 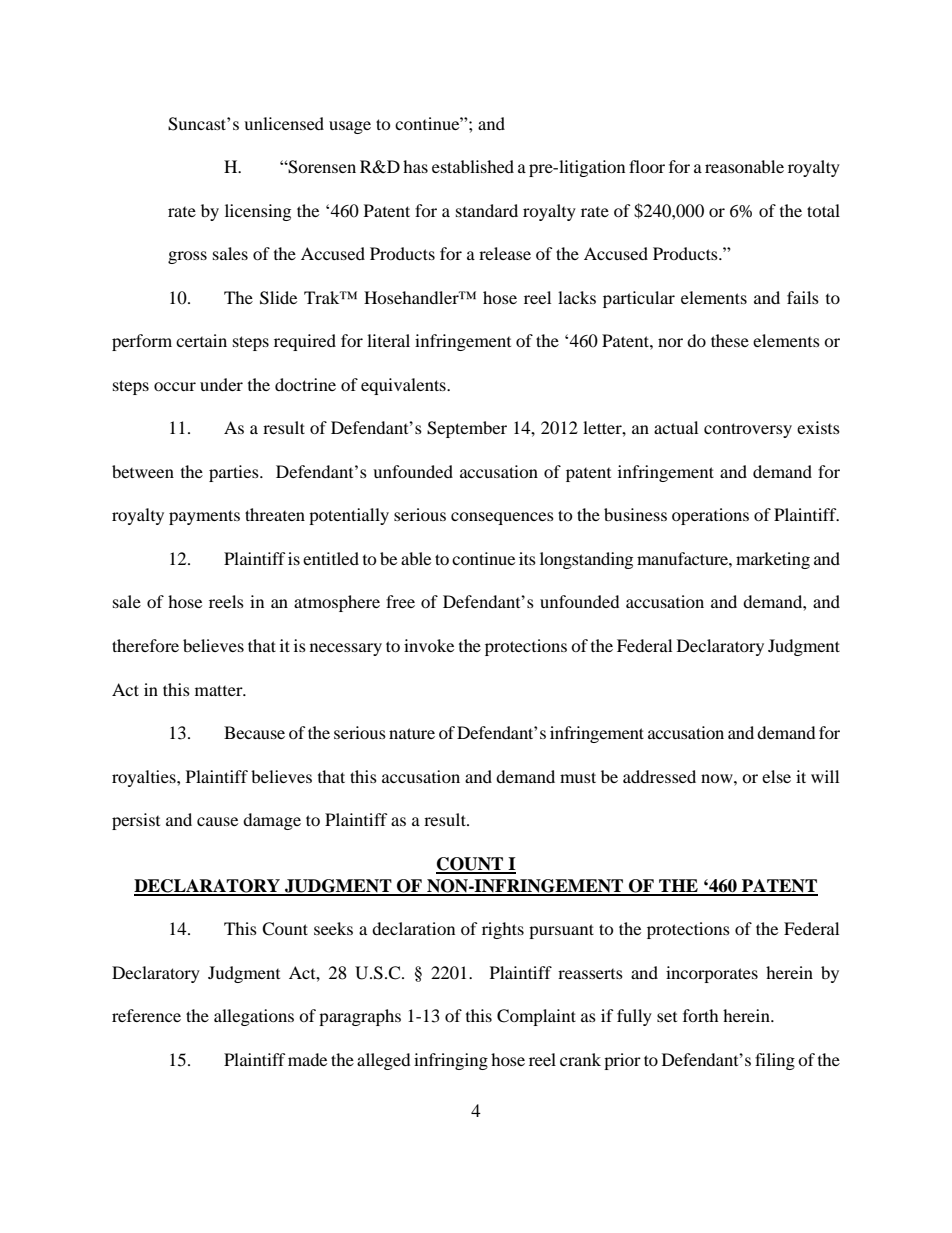 I want to click on infringing, so click(x=451, y=1061).
